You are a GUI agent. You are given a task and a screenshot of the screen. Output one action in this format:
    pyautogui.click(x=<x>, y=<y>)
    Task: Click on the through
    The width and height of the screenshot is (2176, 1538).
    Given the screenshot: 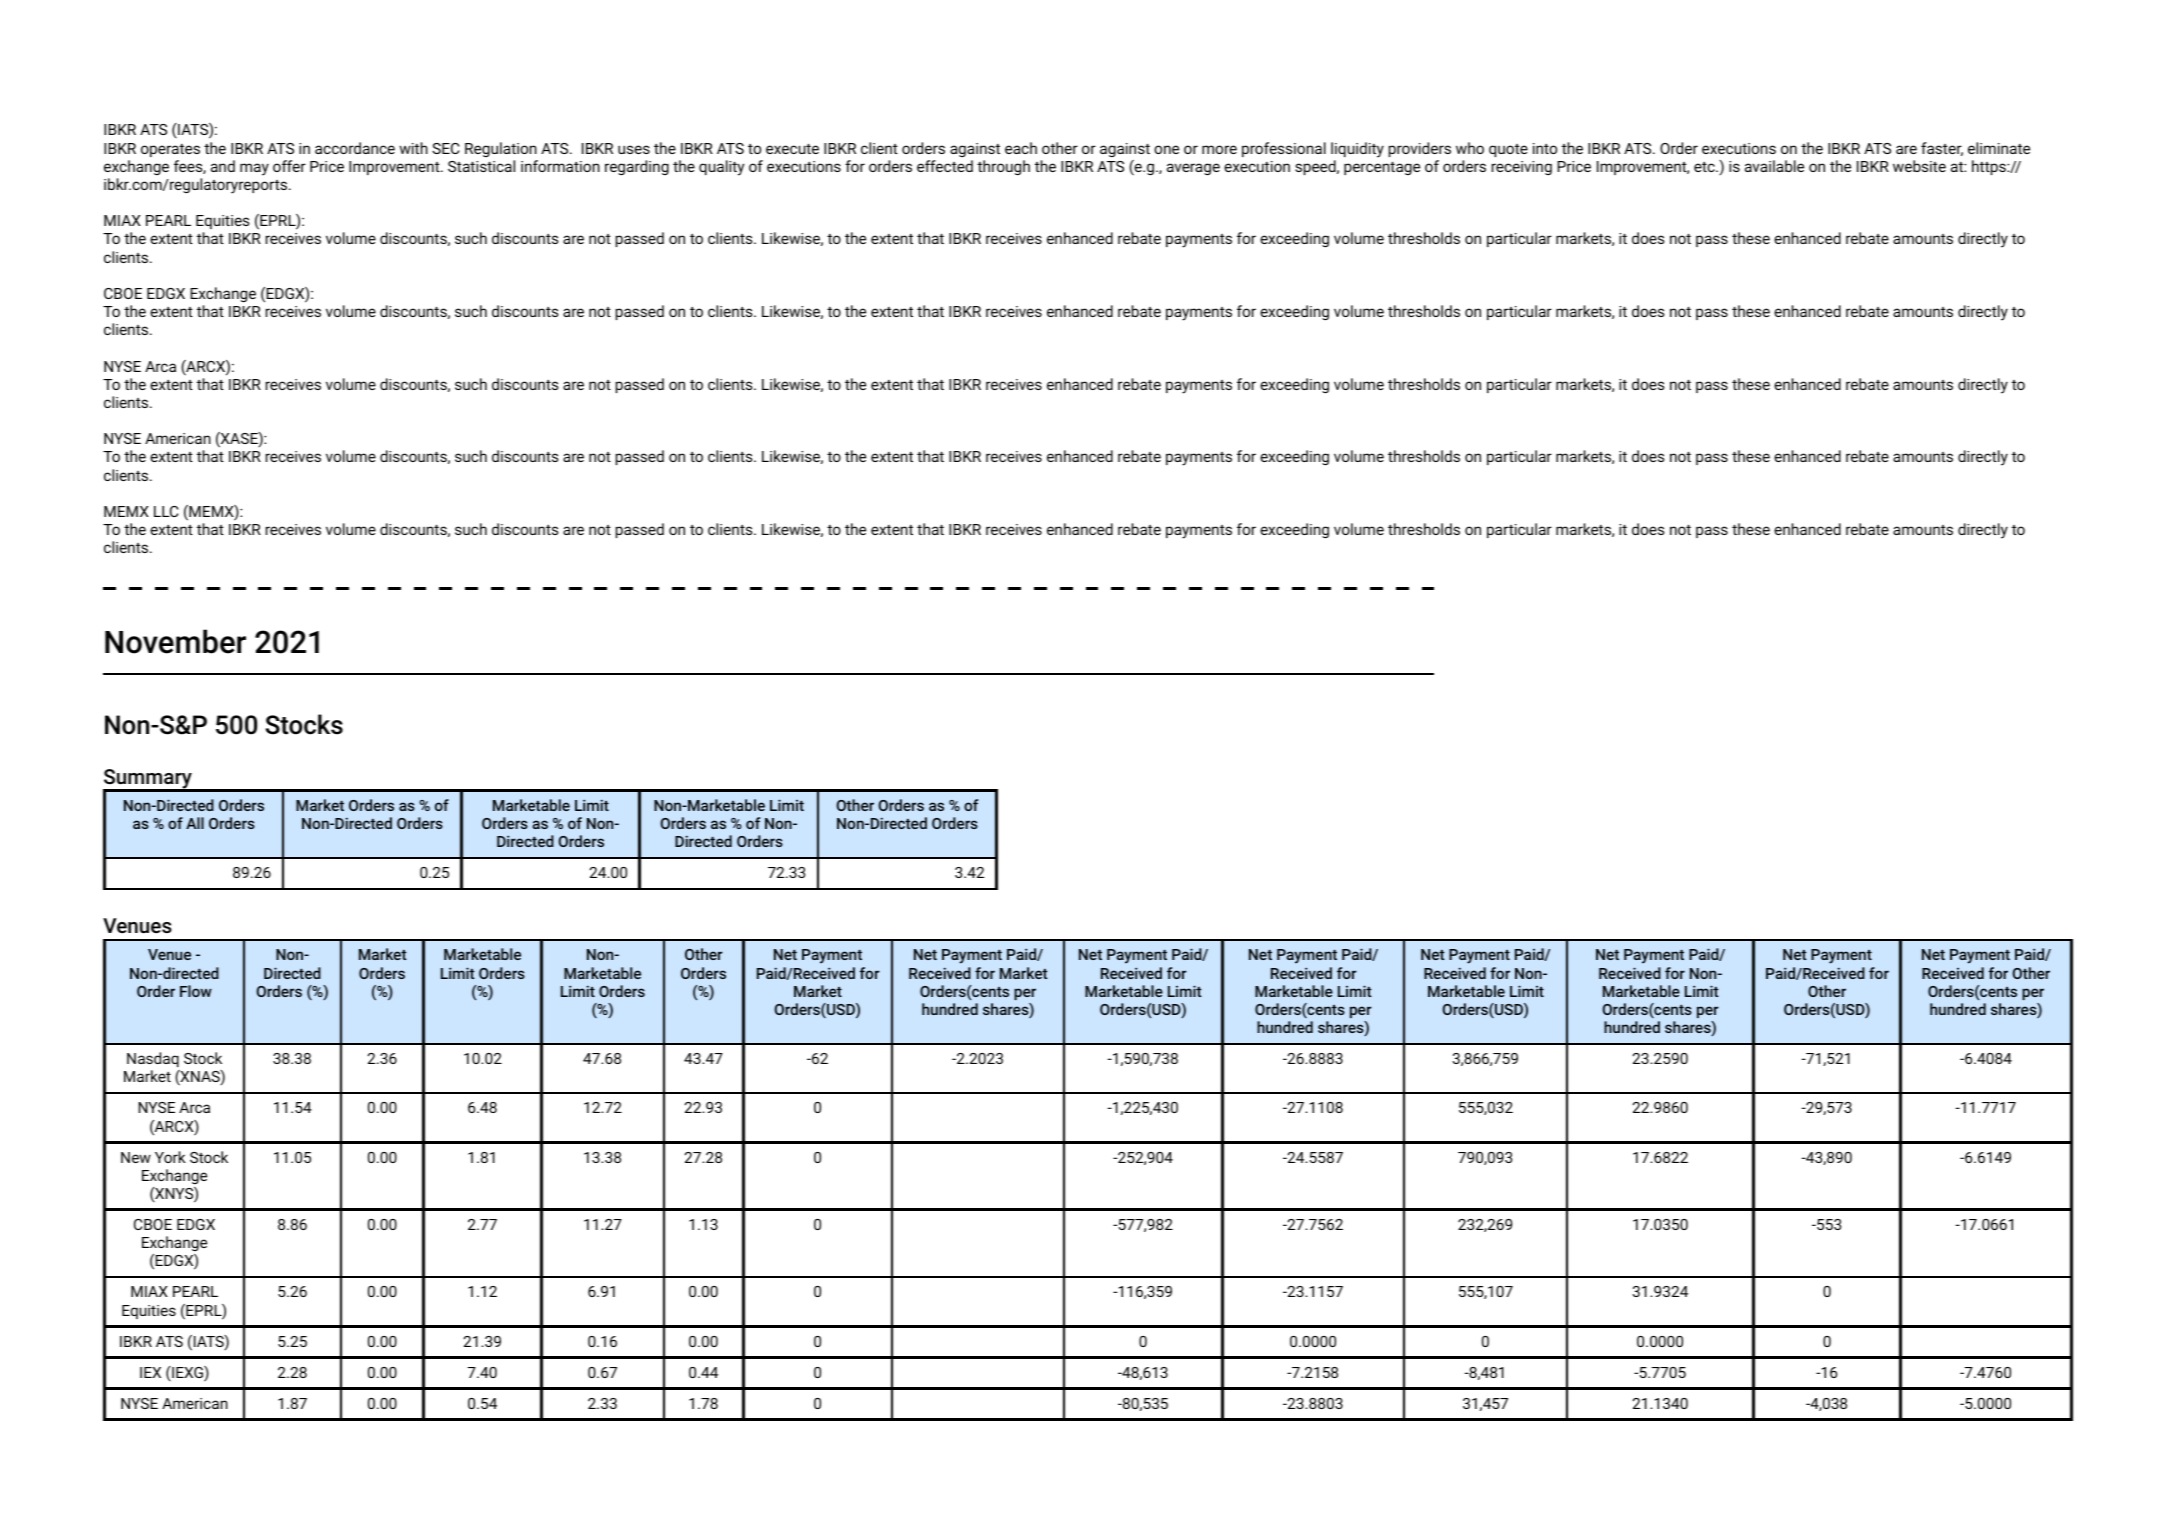 What is the action you would take?
    pyautogui.click(x=1003, y=167)
